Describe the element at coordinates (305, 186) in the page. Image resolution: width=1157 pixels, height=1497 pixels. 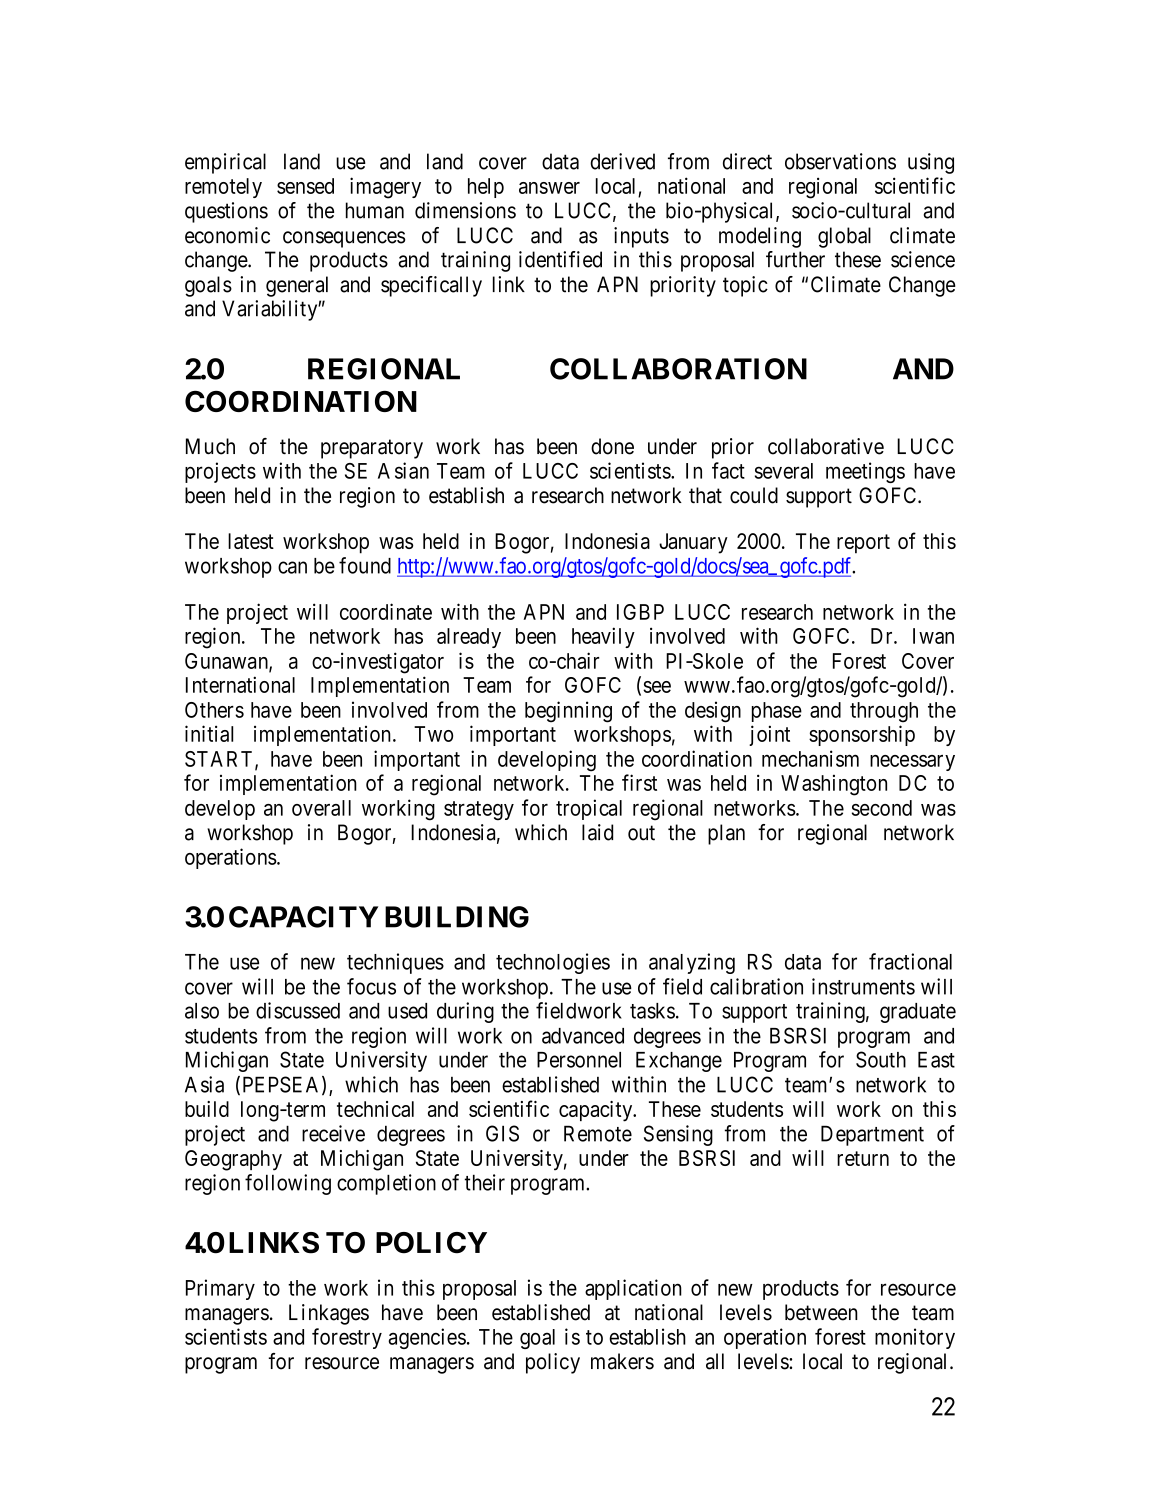
I see `sensed` at that location.
